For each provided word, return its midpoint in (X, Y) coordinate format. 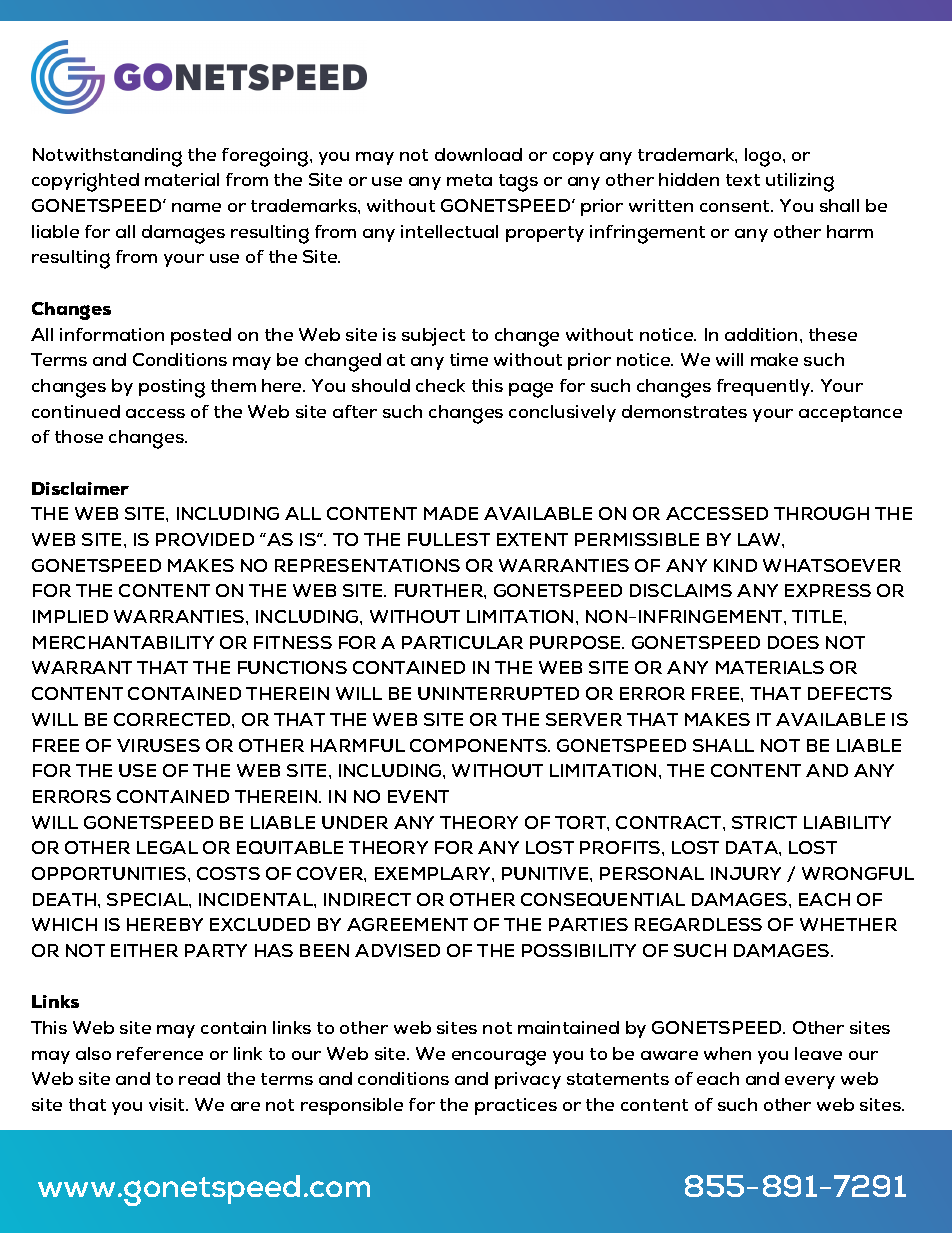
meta (469, 180)
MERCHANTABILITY (123, 642)
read (199, 1078)
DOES (793, 642)
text (743, 180)
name (196, 207)
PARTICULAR (462, 642)
